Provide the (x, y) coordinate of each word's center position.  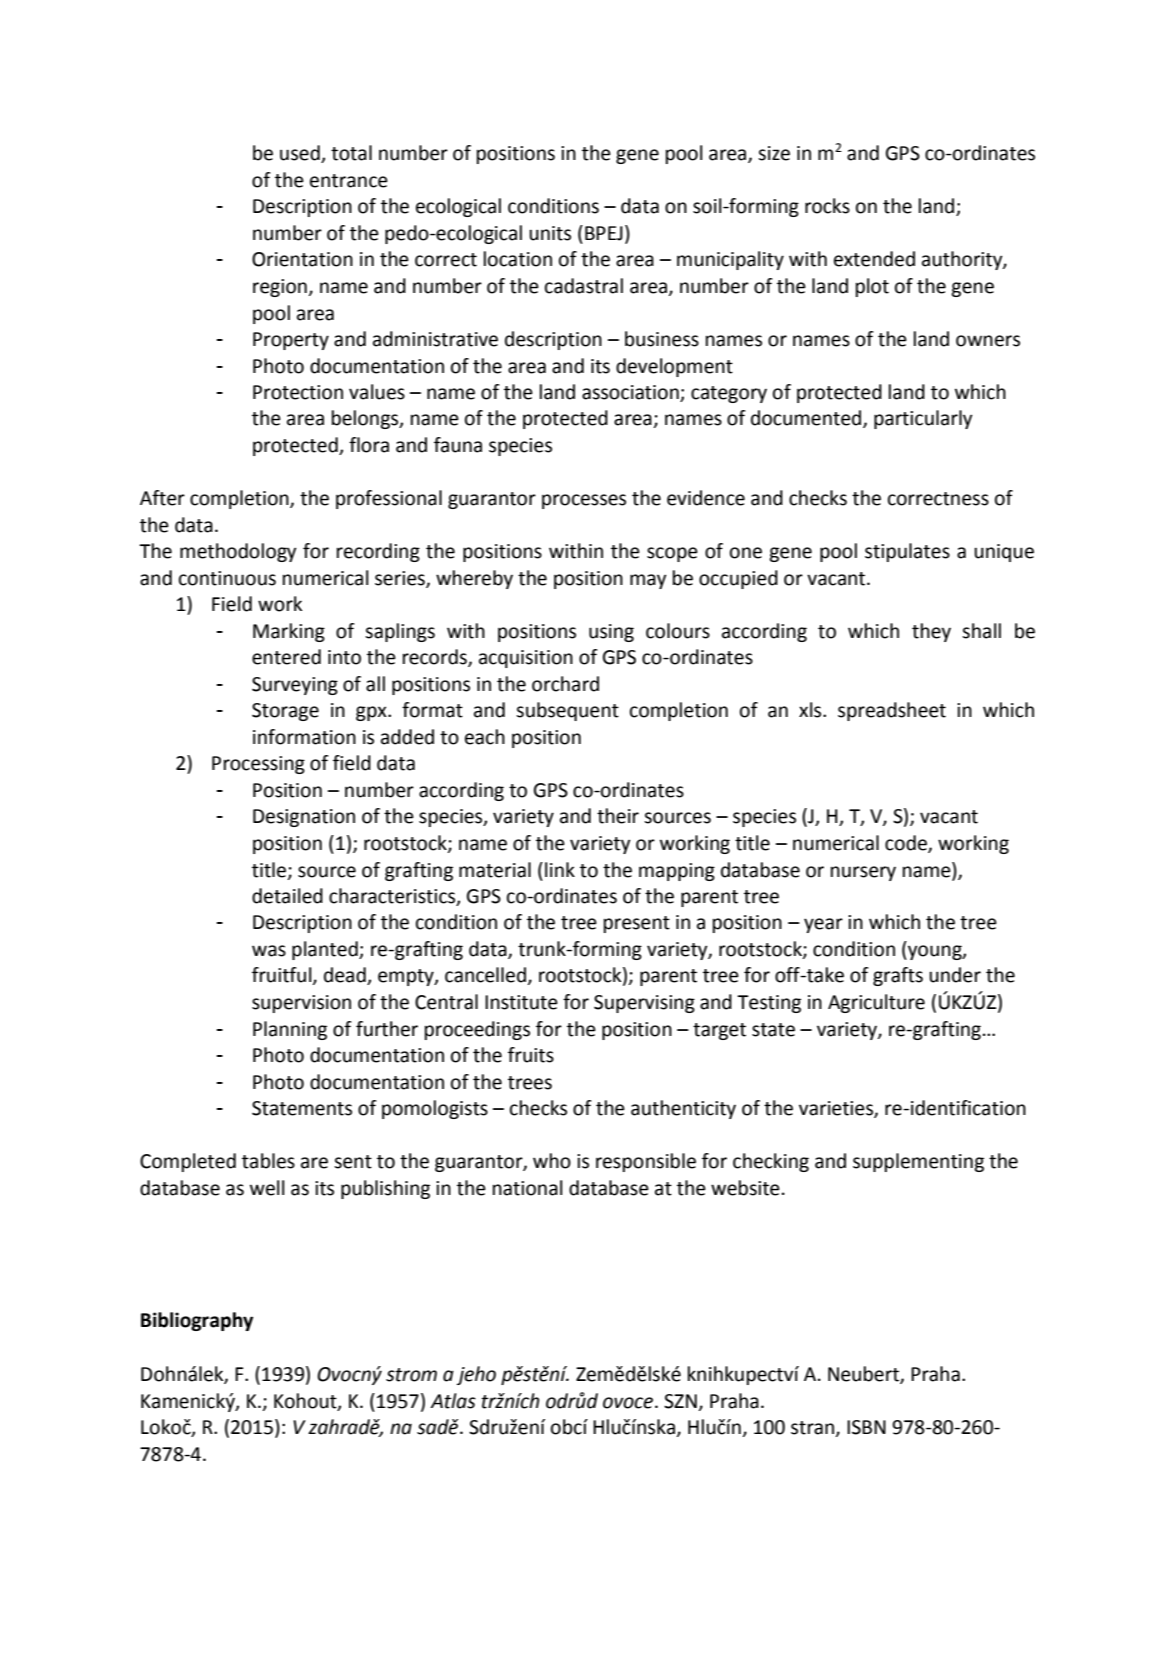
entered (286, 657)
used (301, 154)
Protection (298, 392)
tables (268, 1161)
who (552, 1161)
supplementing (918, 1162)
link (560, 869)
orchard (565, 684)
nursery (863, 873)
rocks (827, 206)
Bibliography (197, 1321)
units (550, 233)
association (631, 393)
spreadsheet (892, 711)
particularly (923, 419)
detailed (287, 896)
